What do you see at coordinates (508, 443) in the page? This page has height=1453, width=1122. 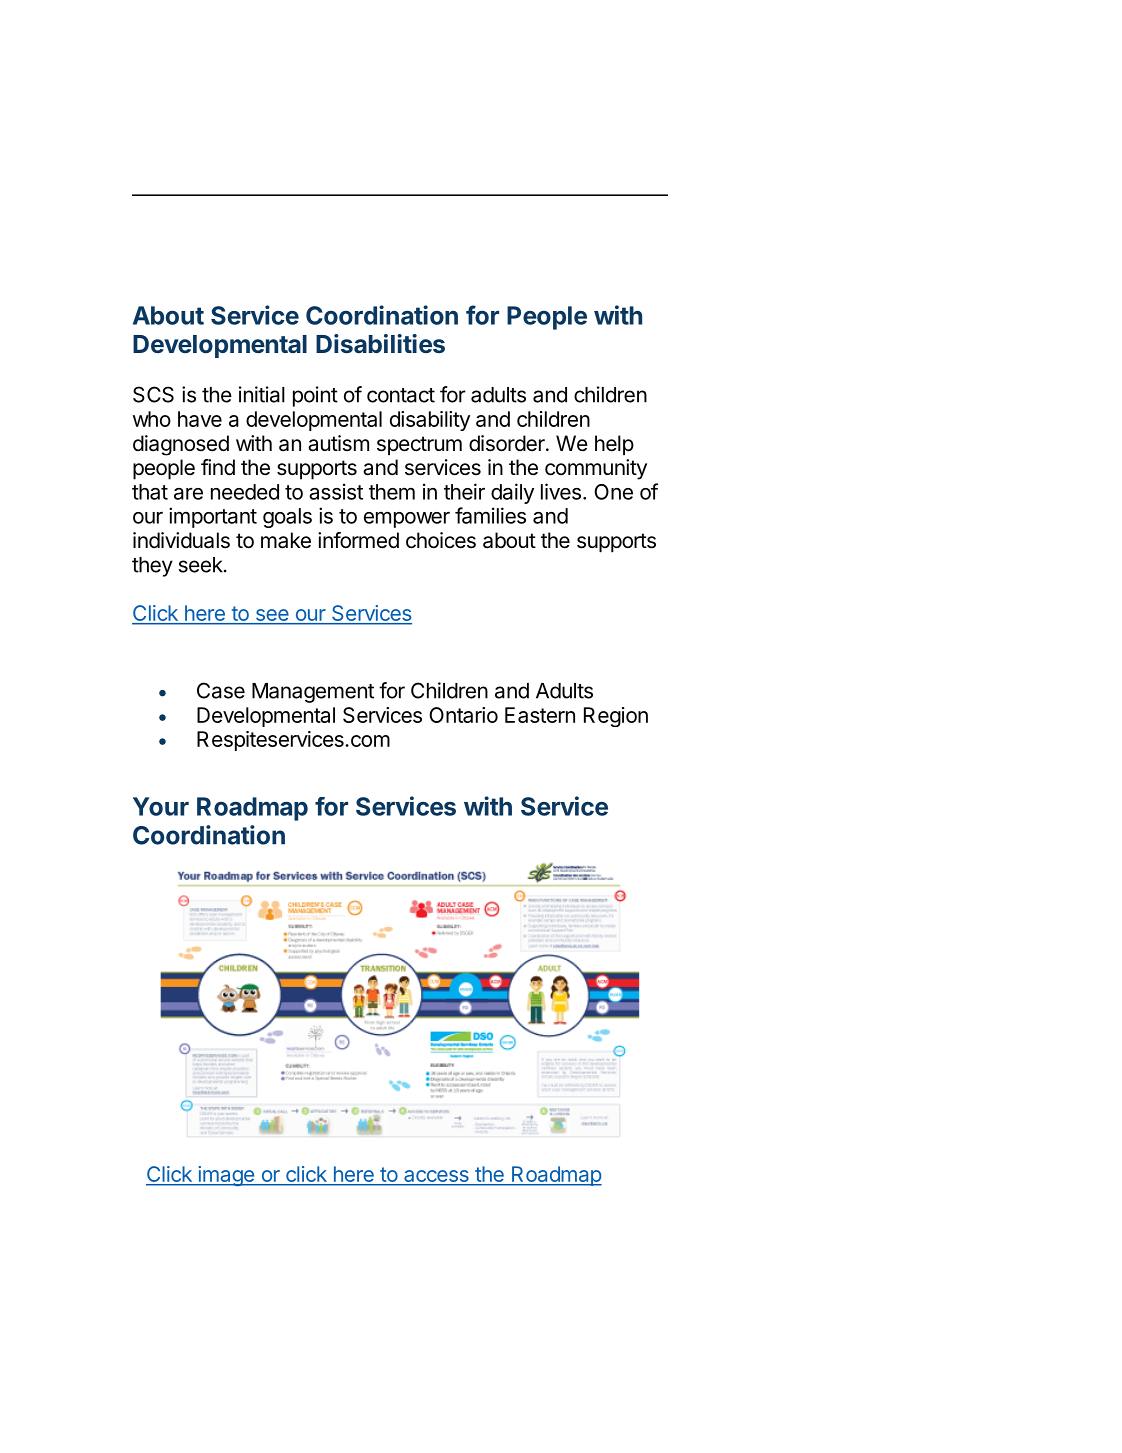 I see `disorder` at bounding box center [508, 443].
